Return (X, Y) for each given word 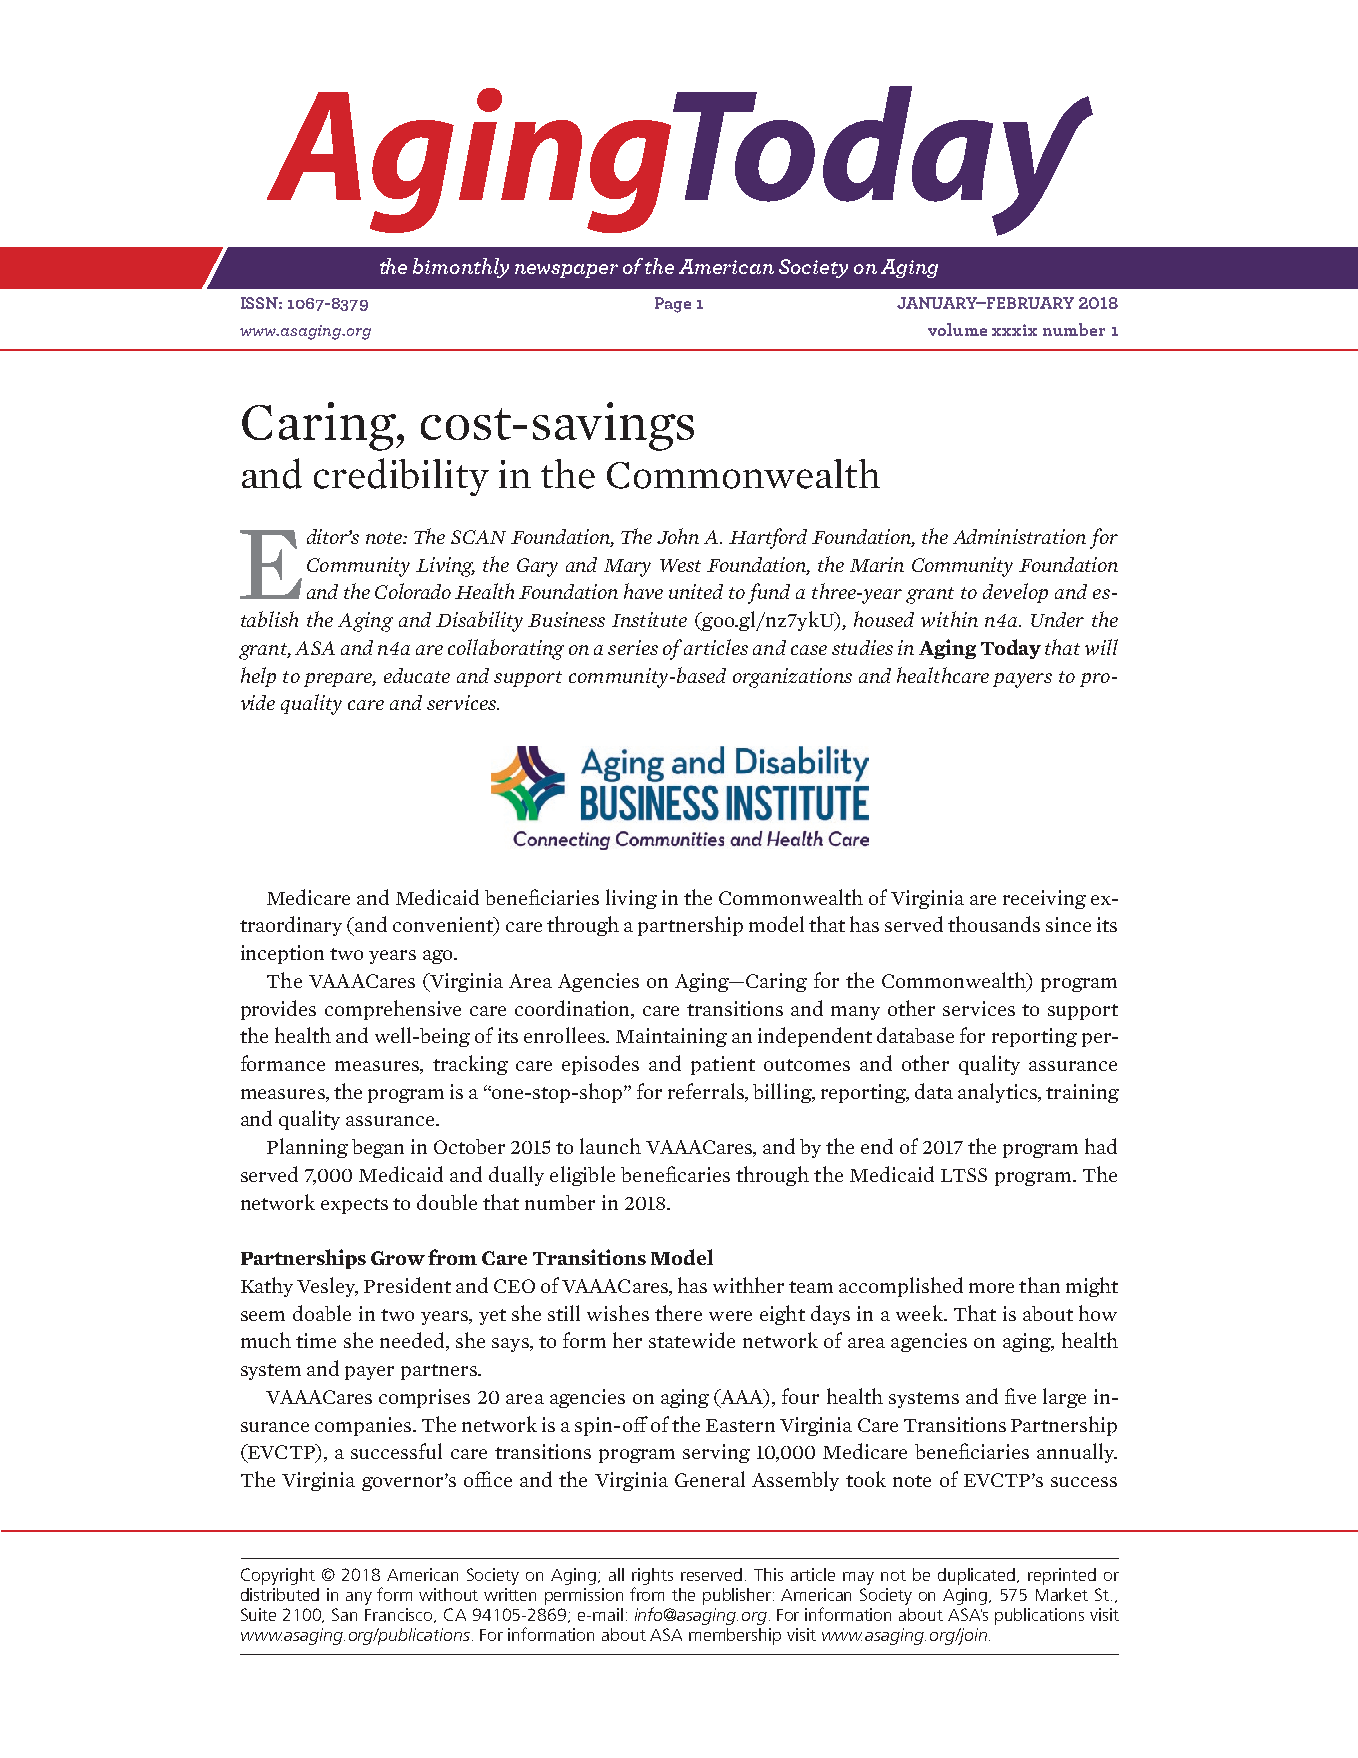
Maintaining (671, 1037)
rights (652, 1576)
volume (957, 329)
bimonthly (461, 268)
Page (673, 305)
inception (282, 954)
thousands (994, 924)
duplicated (978, 1576)
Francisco (400, 1615)
